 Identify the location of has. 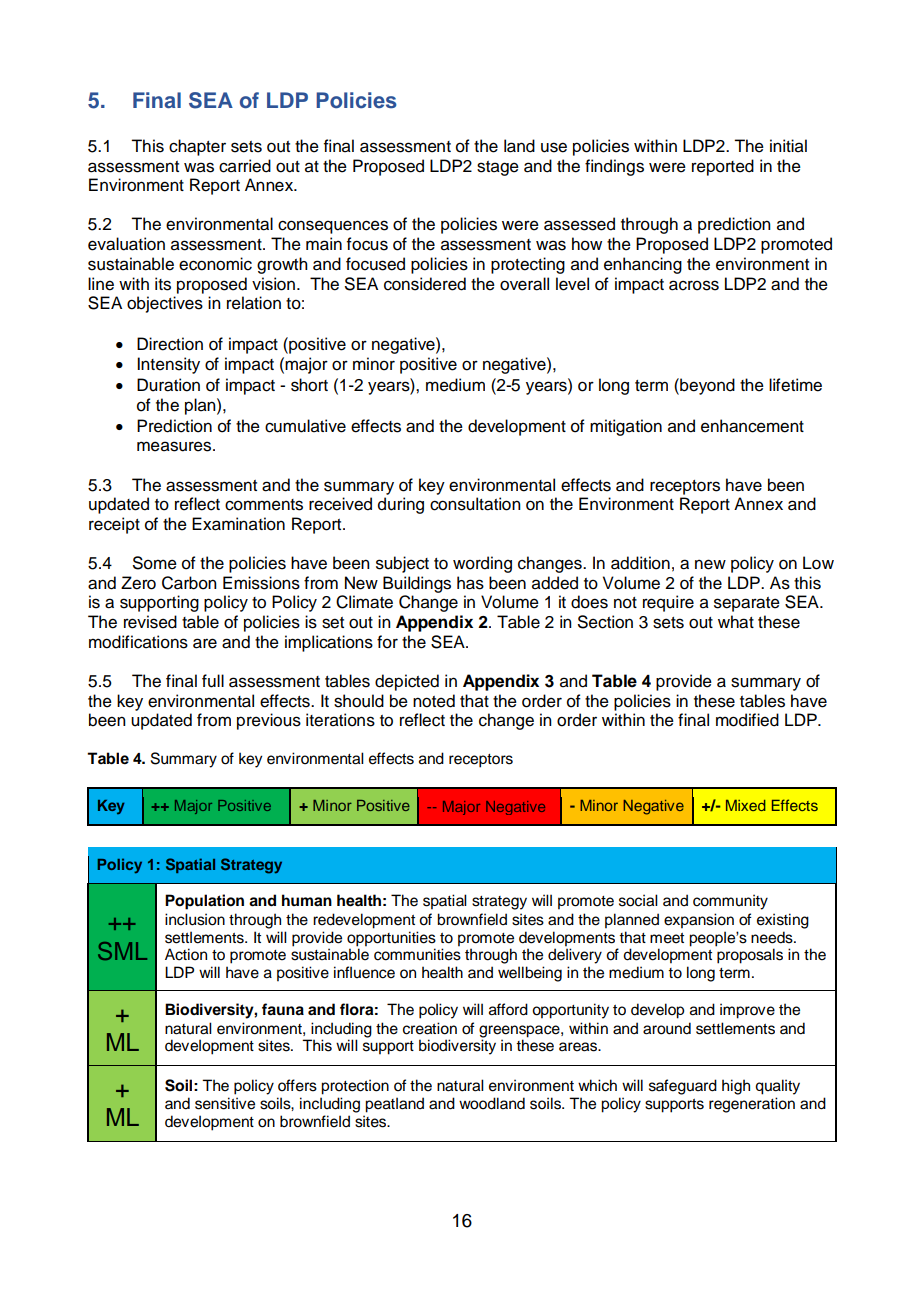
(470, 583).
